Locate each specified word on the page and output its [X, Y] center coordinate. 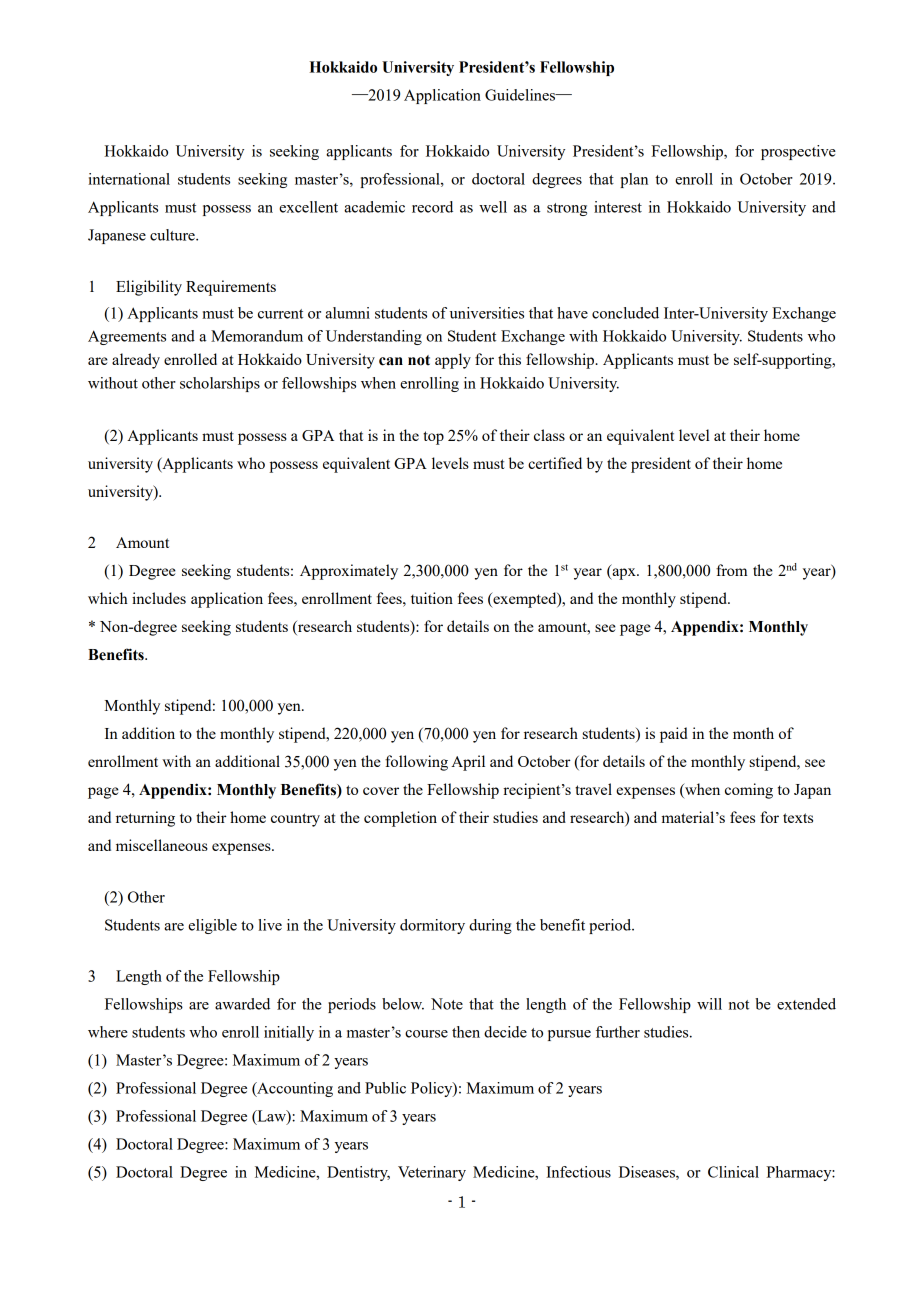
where [108, 1032]
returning [145, 819]
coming [749, 791]
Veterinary [432, 1173]
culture [173, 235]
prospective [798, 152]
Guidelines [521, 95]
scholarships [220, 384]
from [731, 570]
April [468, 763]
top [433, 438]
